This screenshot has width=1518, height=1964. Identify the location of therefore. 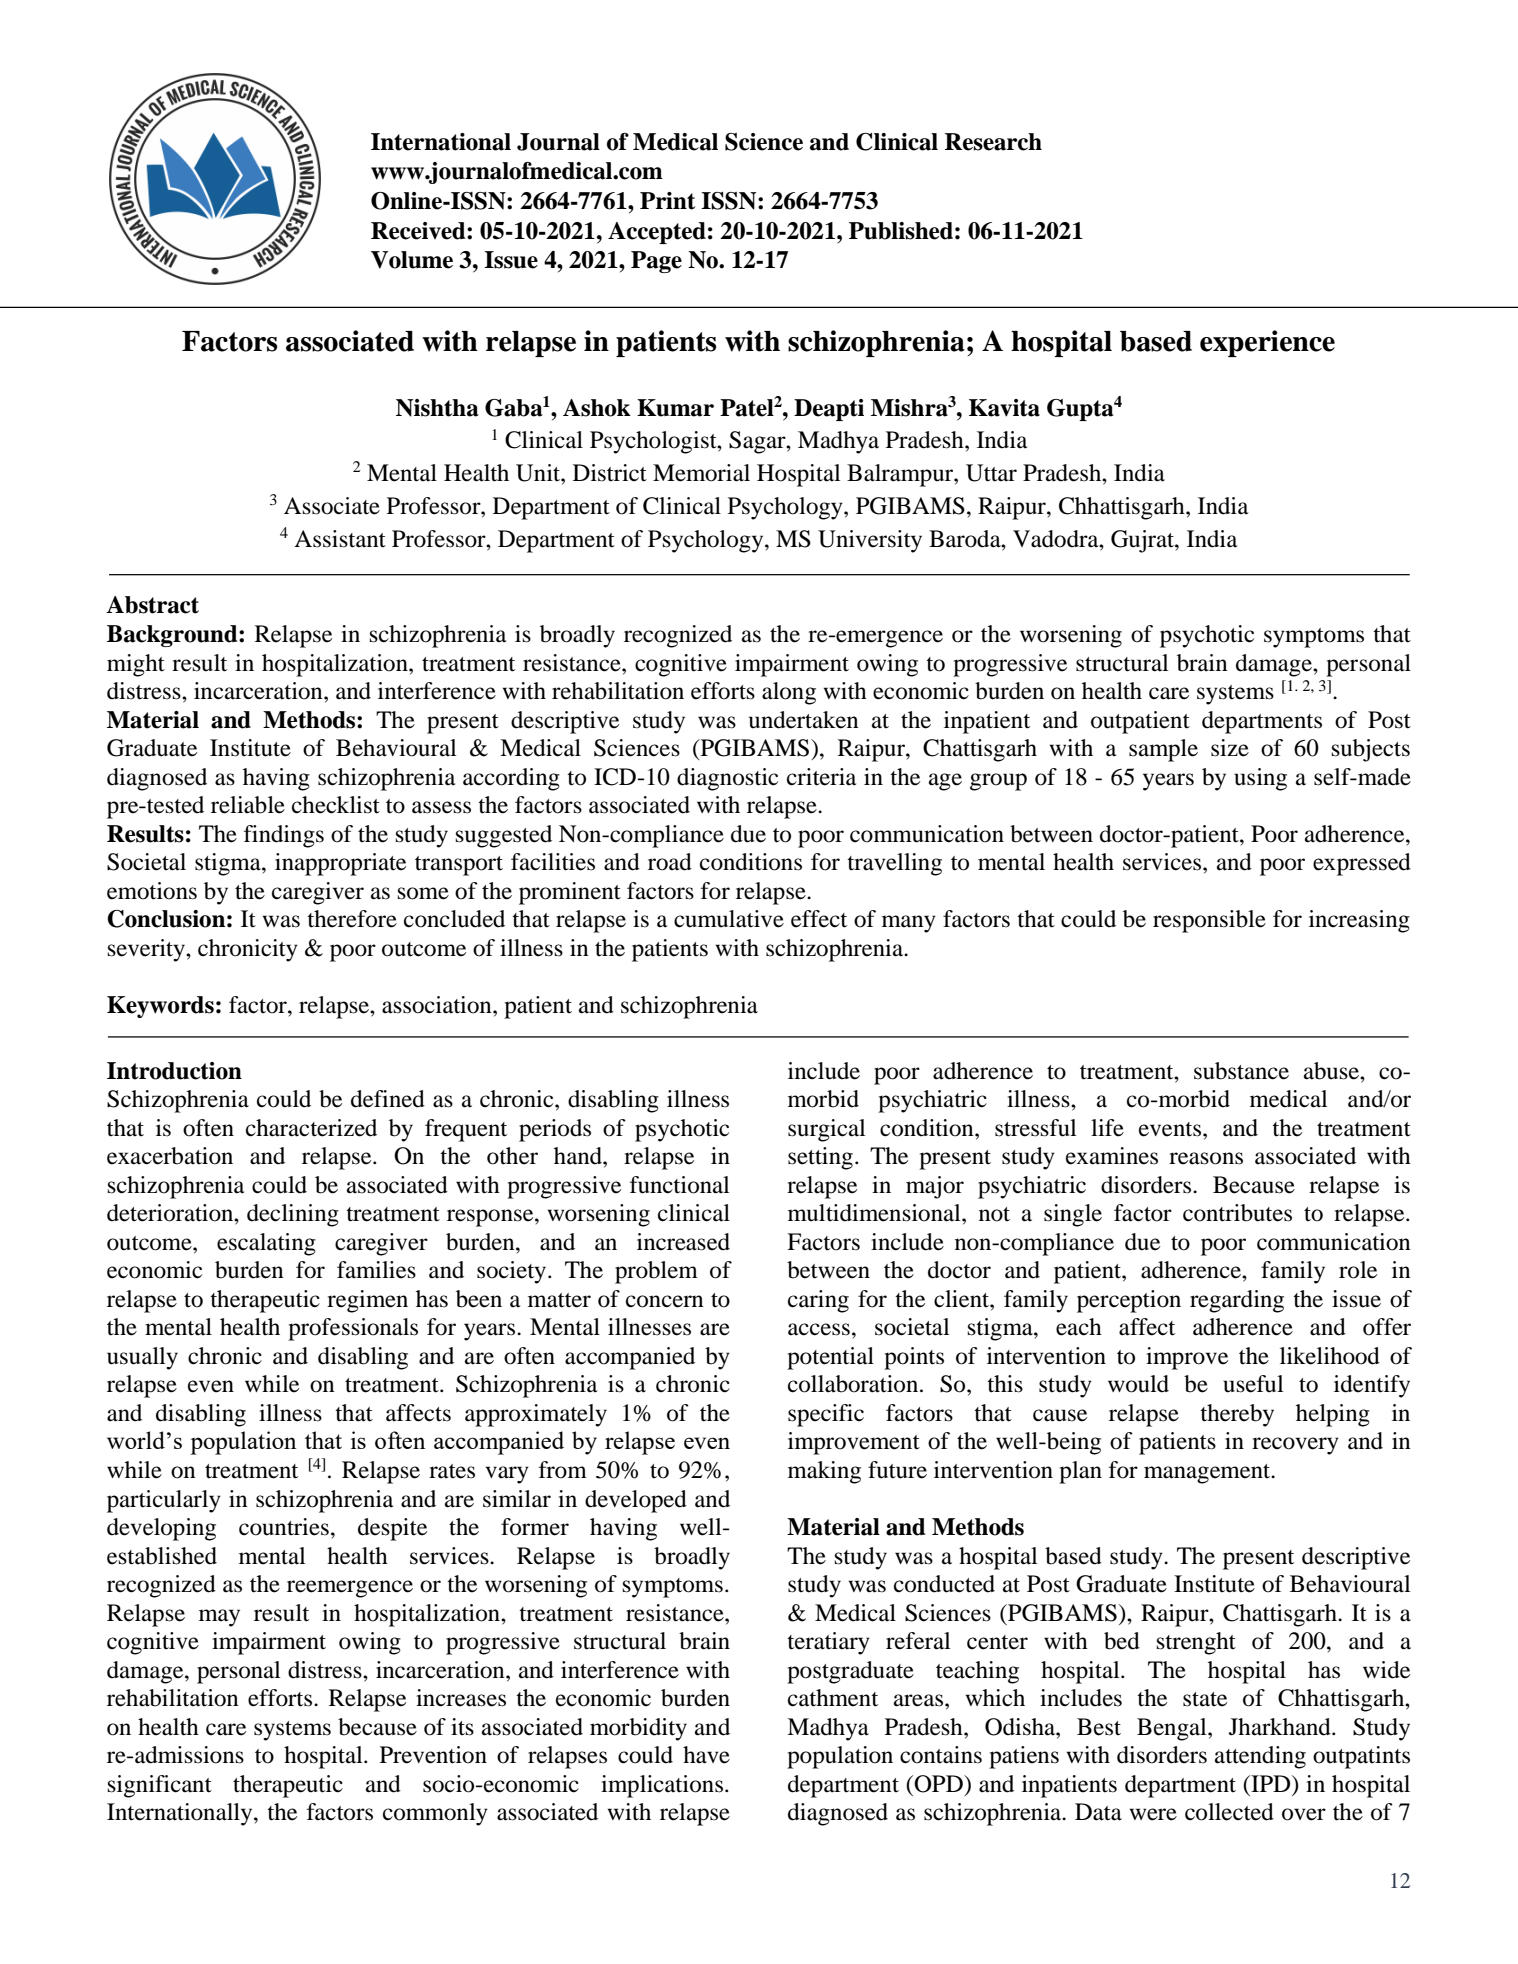
(352, 919).
